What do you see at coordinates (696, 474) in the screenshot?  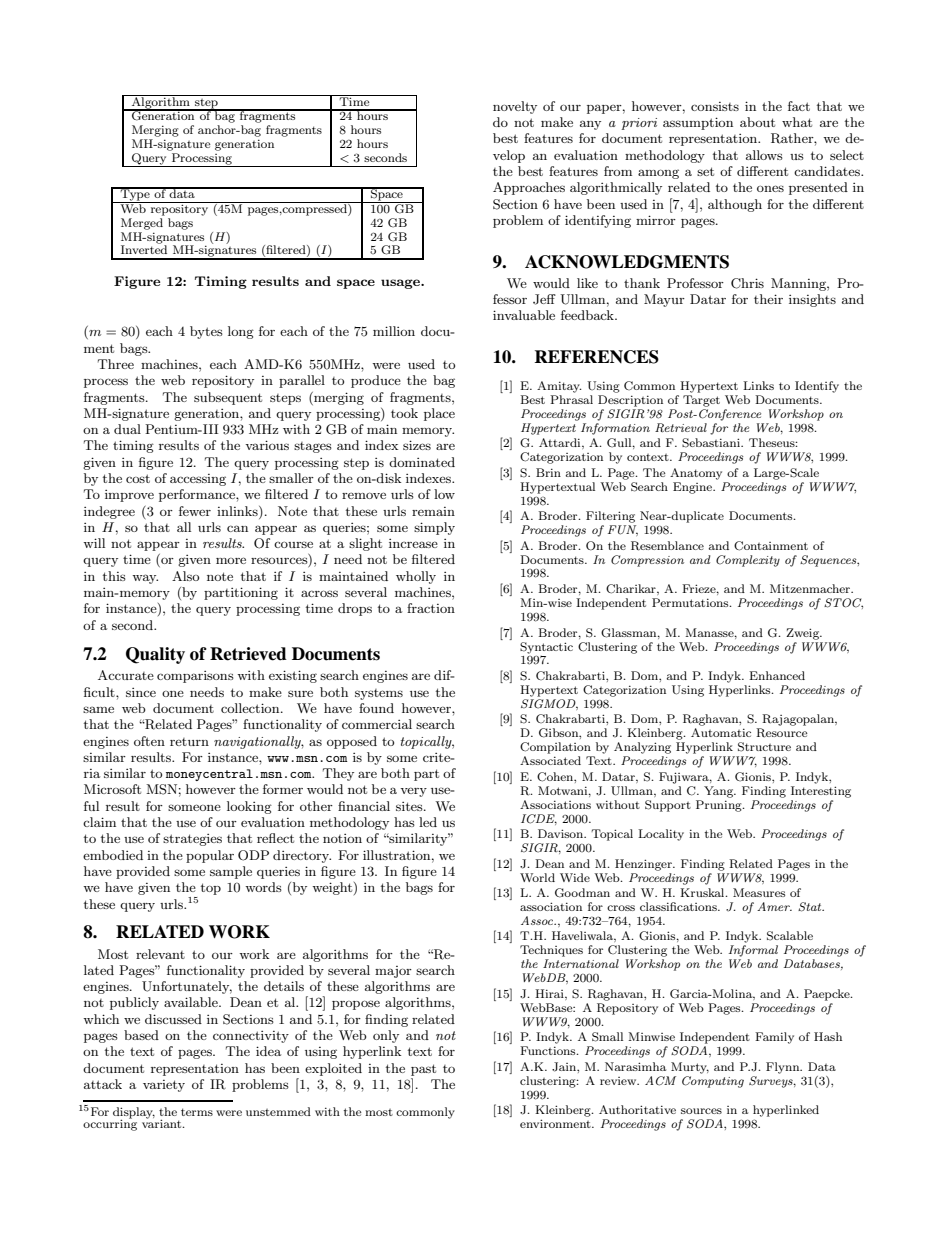 I see `Anatomy` at bounding box center [696, 474].
